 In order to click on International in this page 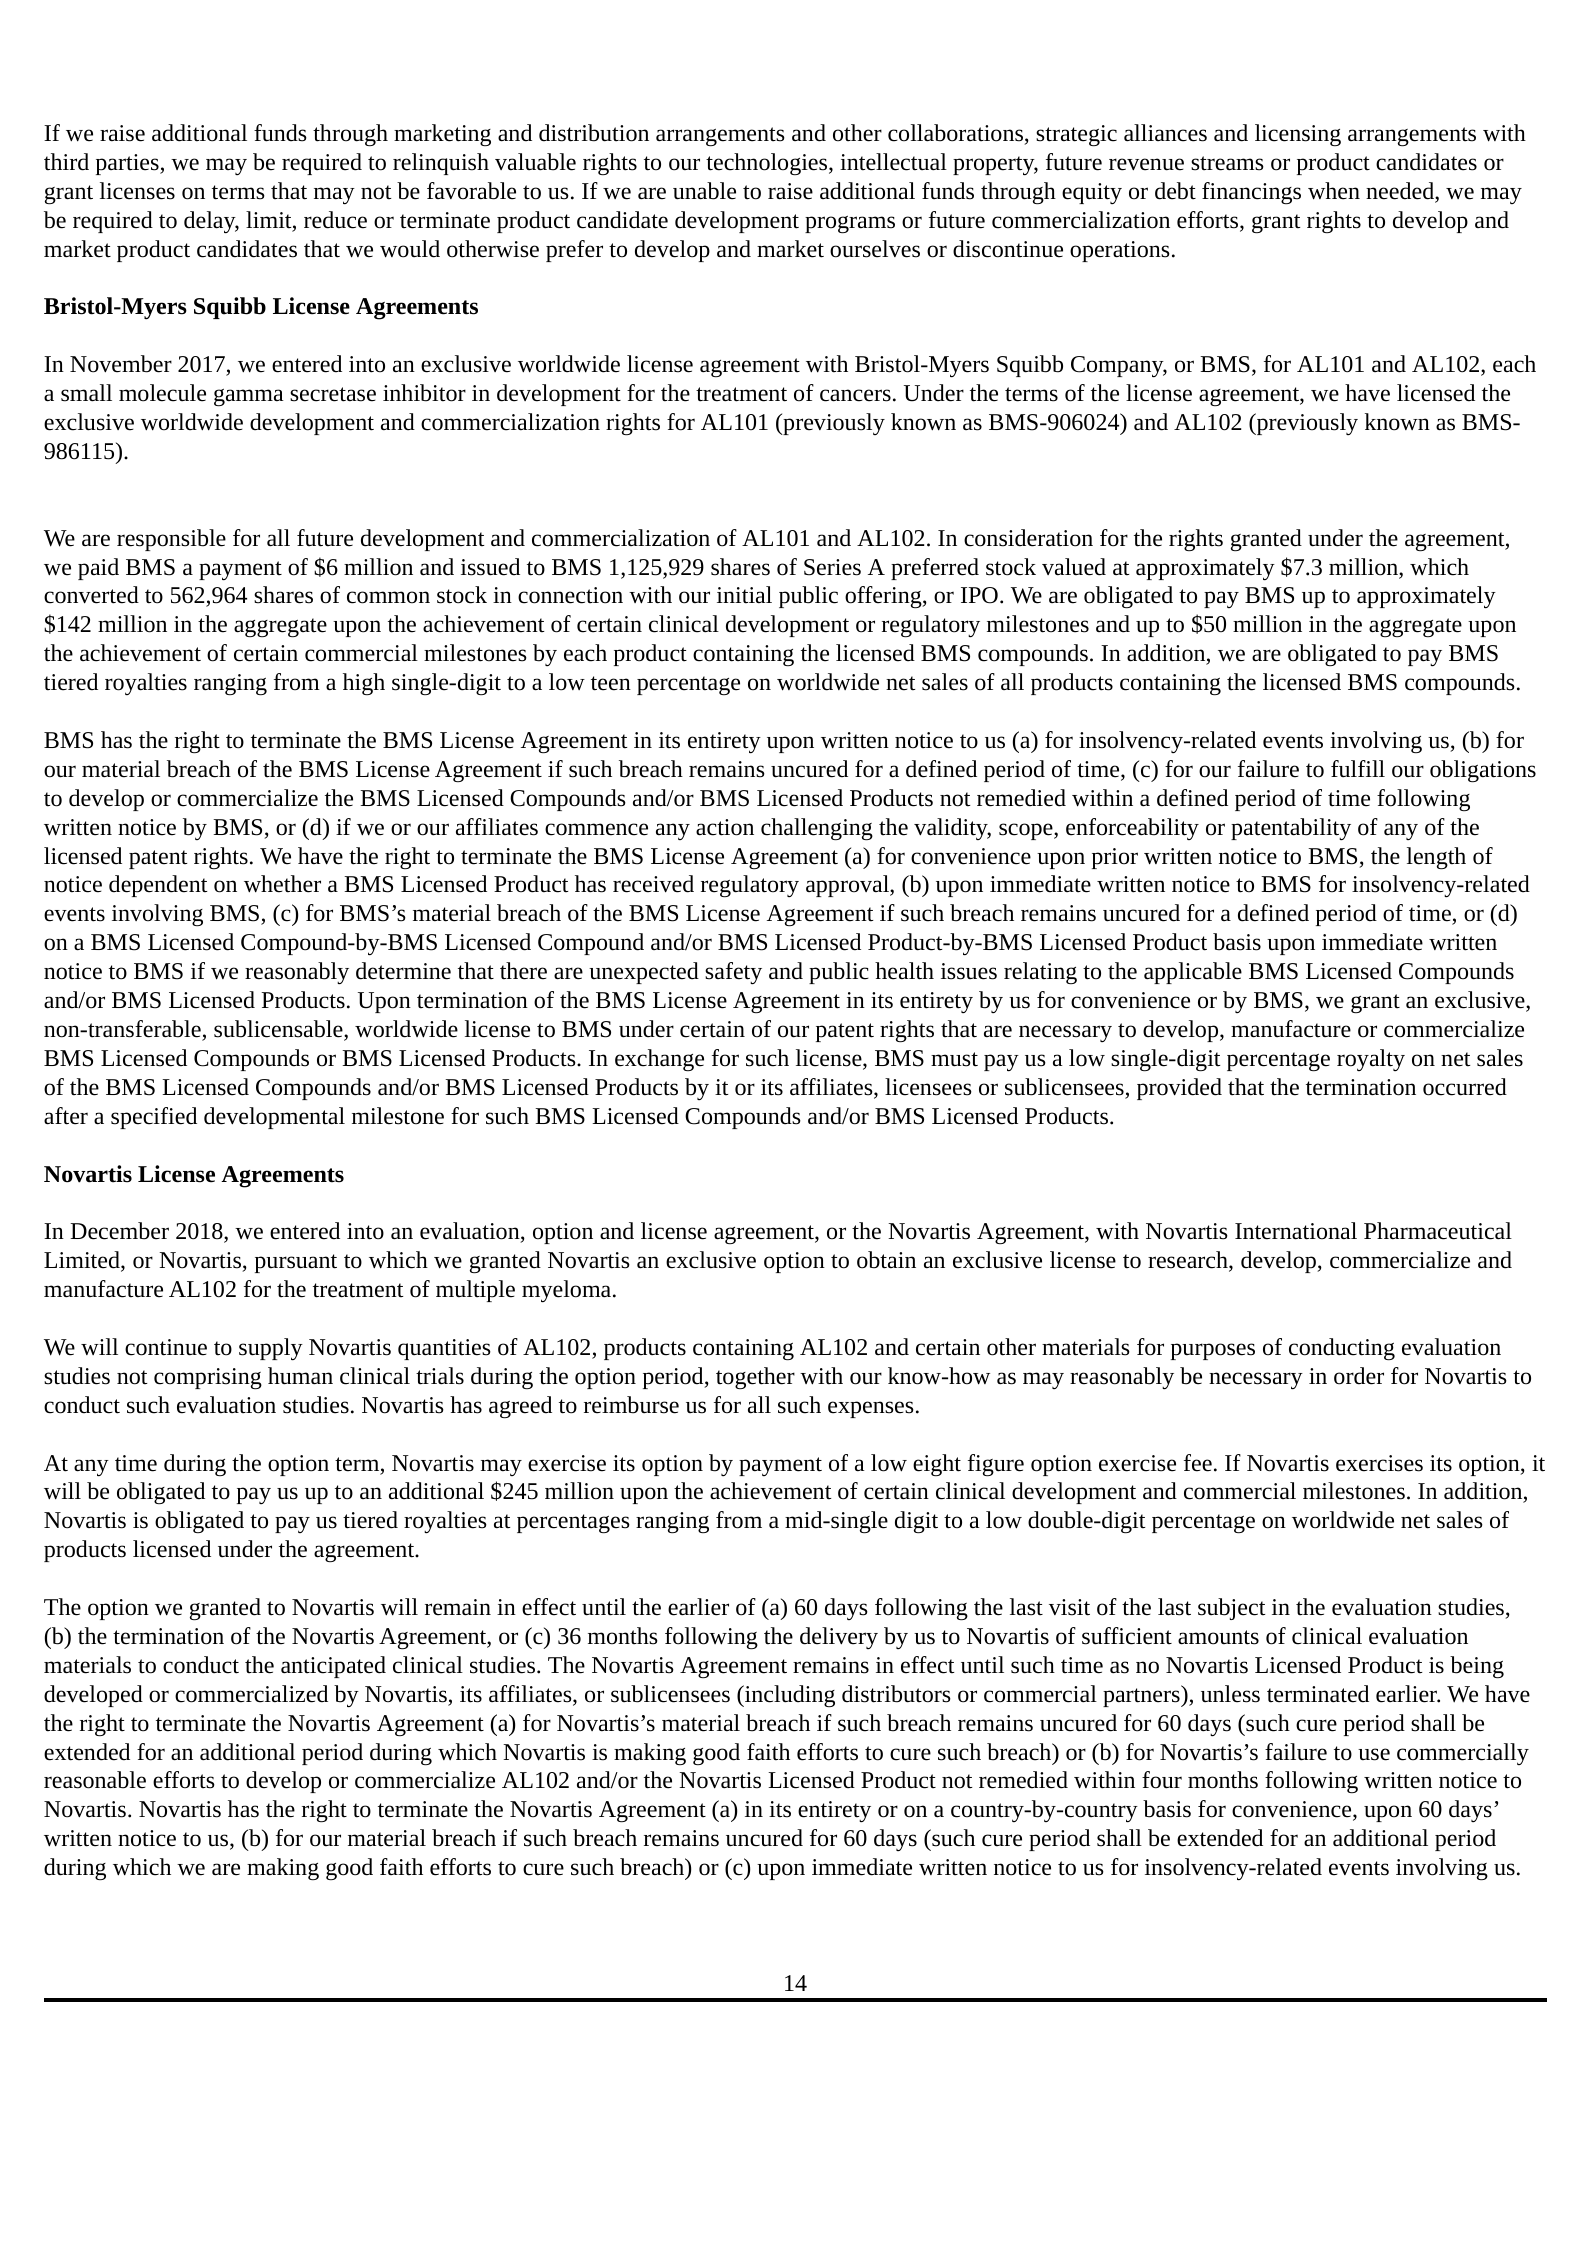, I will do `click(1296, 1231)`.
